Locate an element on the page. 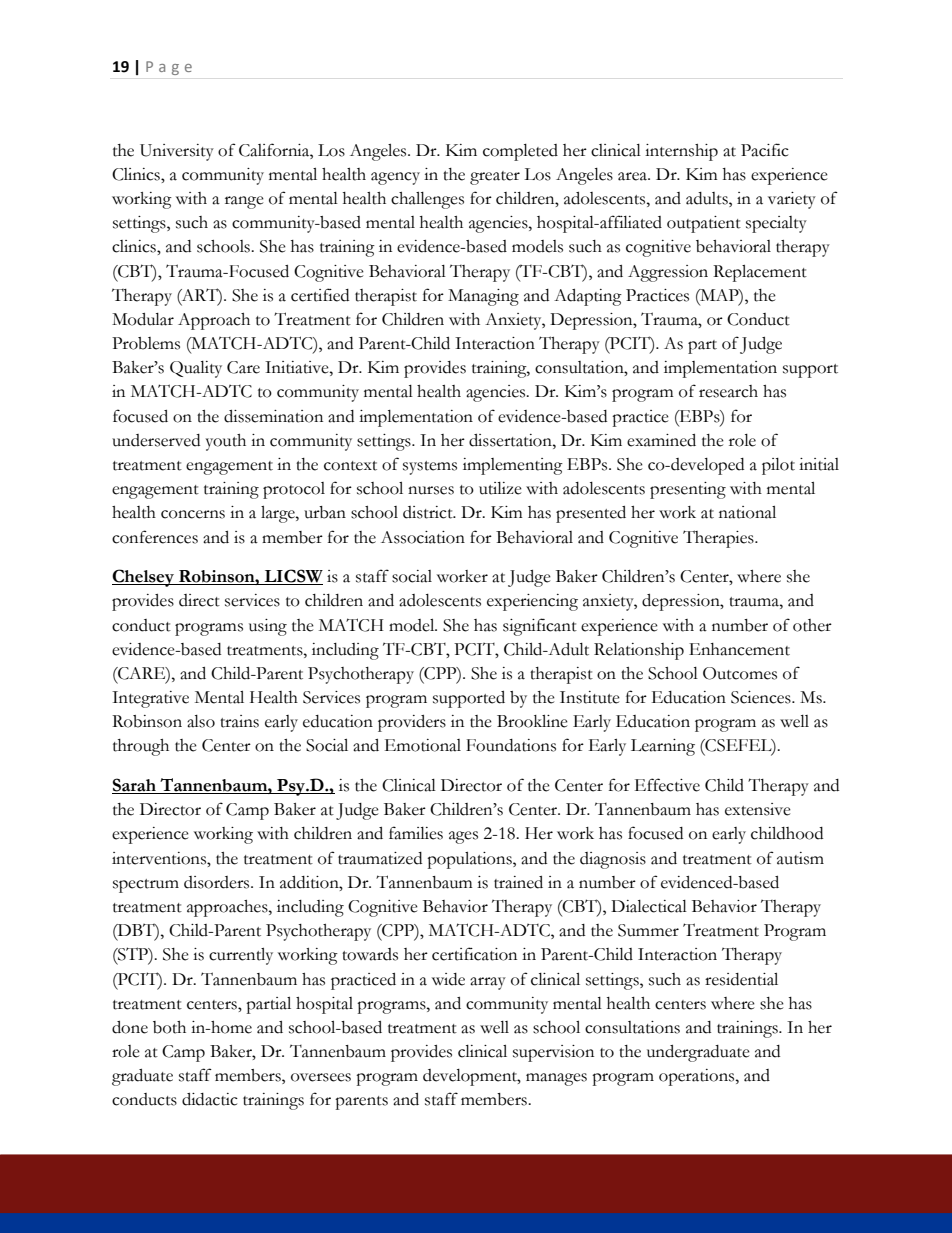  Sciences is located at coordinates (762, 697).
